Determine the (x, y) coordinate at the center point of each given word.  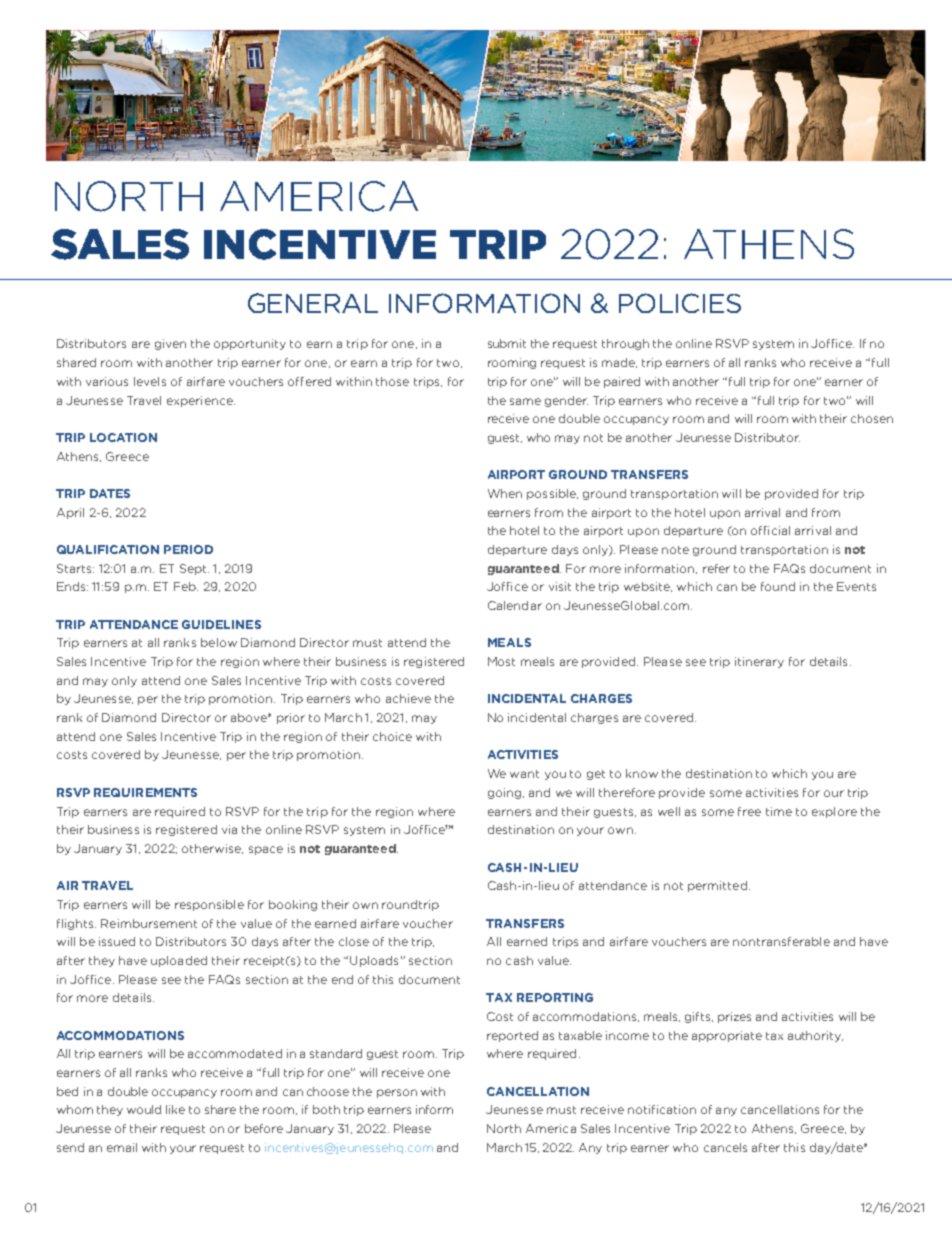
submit (507, 343)
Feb (186, 586)
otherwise (212, 849)
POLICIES (680, 303)
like (175, 1109)
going (504, 793)
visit (560, 586)
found (778, 586)
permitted (717, 886)
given (170, 344)
